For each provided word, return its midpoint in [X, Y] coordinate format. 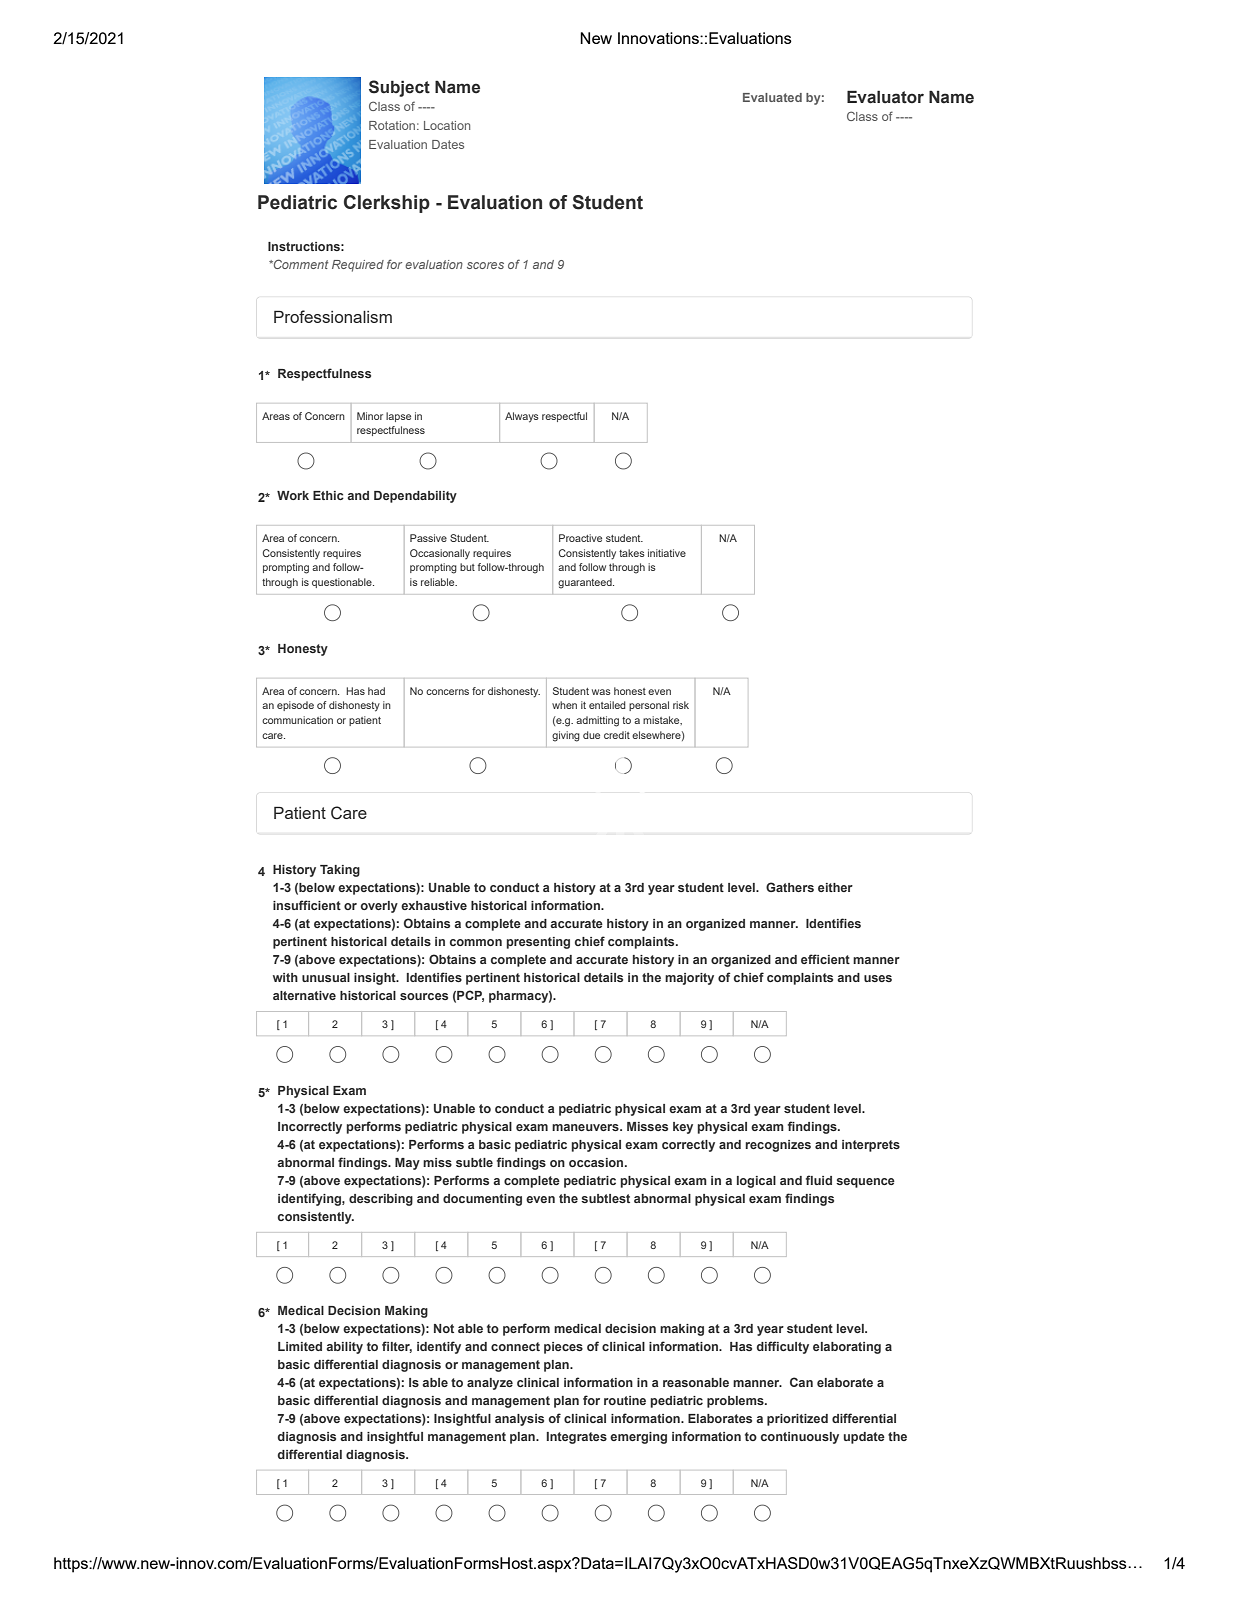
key [683, 1128]
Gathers [790, 887]
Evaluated [772, 97]
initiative [667, 553]
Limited [300, 1346]
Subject [399, 88]
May [407, 1164]
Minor [370, 416]
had [376, 691]
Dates [448, 144]
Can [801, 1382]
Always [522, 417]
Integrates [577, 1438]
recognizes [778, 1146]
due [591, 735]
